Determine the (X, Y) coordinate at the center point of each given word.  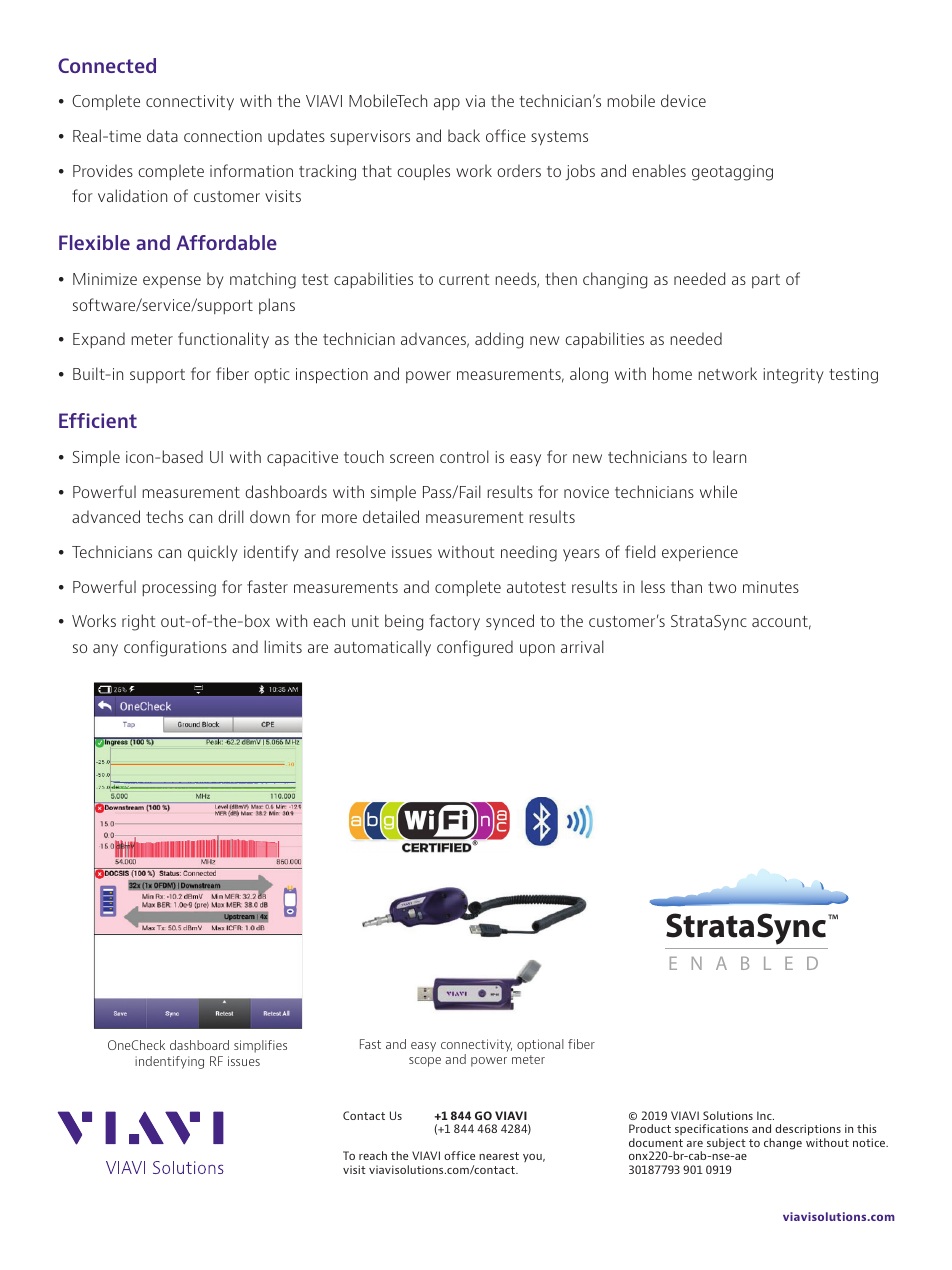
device (683, 100)
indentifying (169, 1062)
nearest (499, 1156)
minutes (771, 587)
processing (179, 589)
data (162, 135)
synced (510, 622)
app (447, 104)
